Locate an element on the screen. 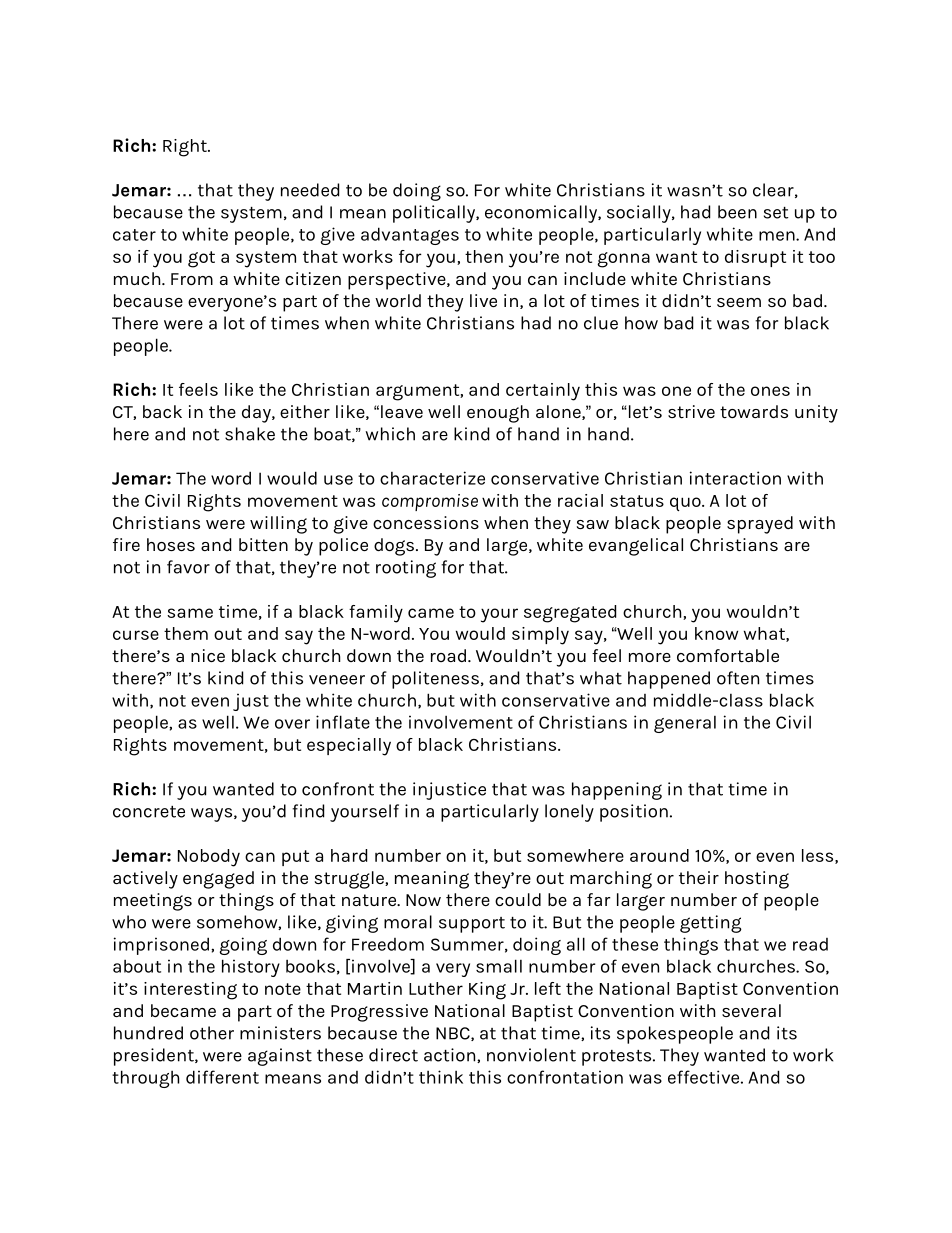  compromise is located at coordinates (430, 502).
